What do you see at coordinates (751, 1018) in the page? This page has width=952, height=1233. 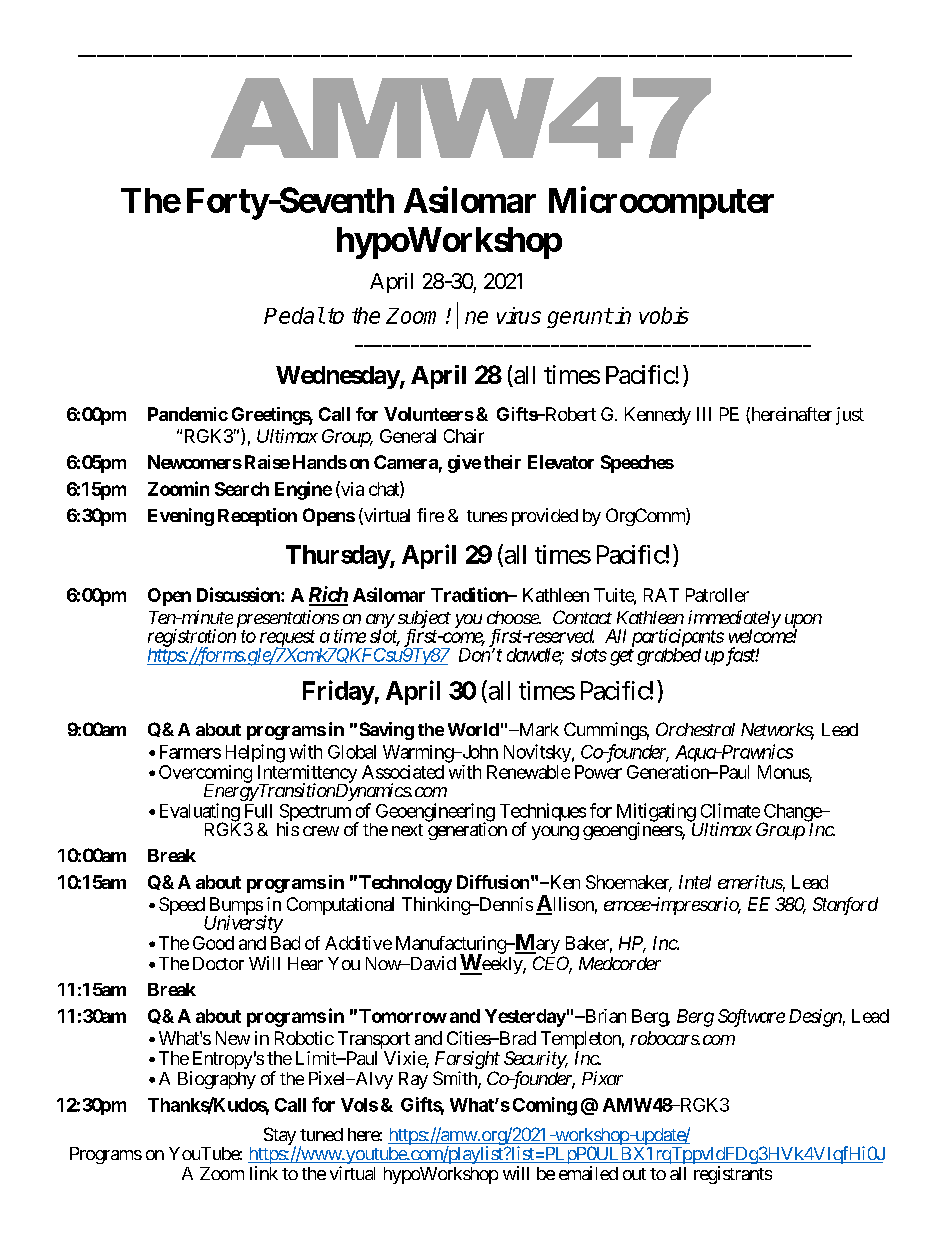 I see `Software` at bounding box center [751, 1018].
